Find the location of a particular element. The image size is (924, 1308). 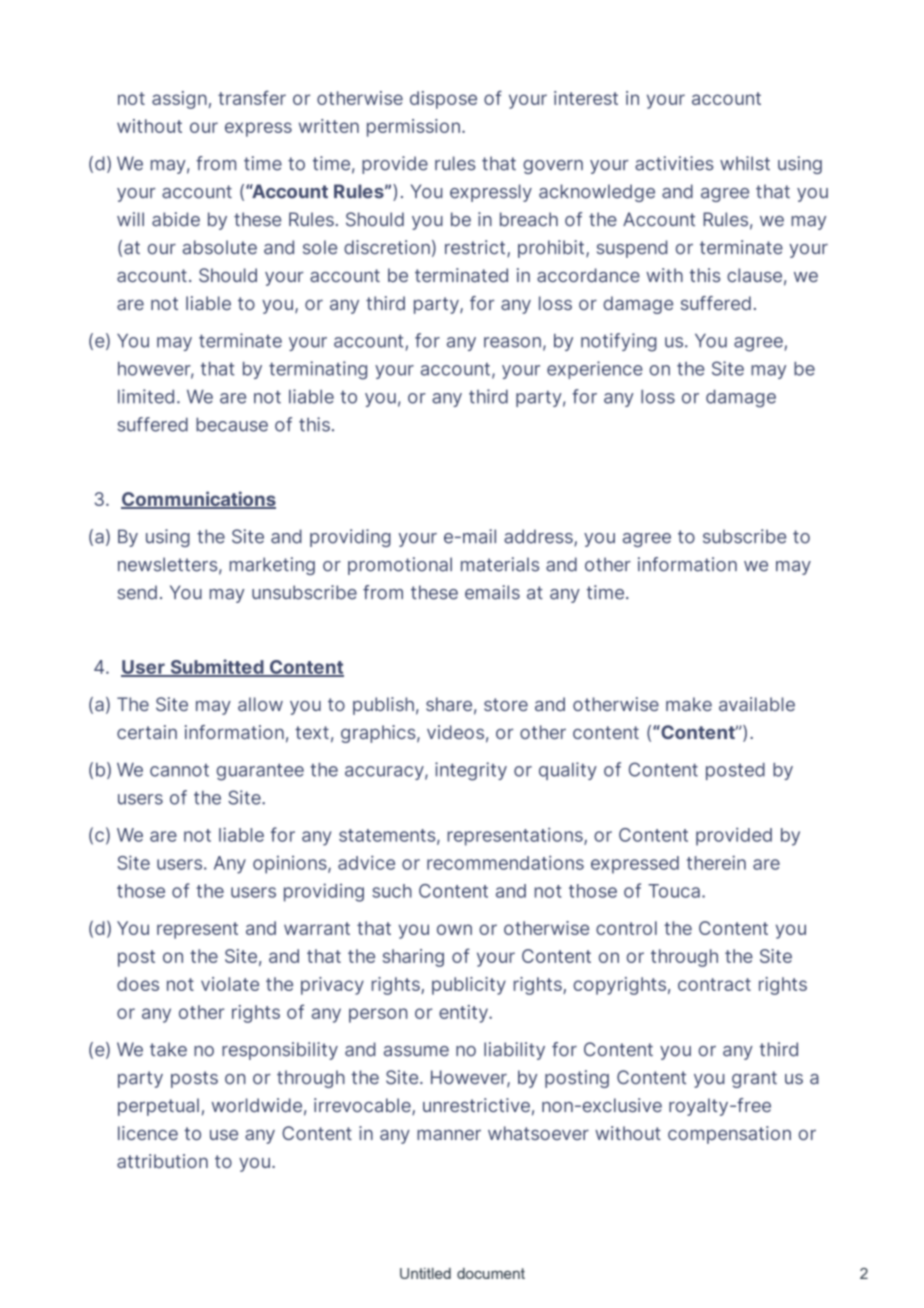

opinions is located at coordinates (291, 865).
